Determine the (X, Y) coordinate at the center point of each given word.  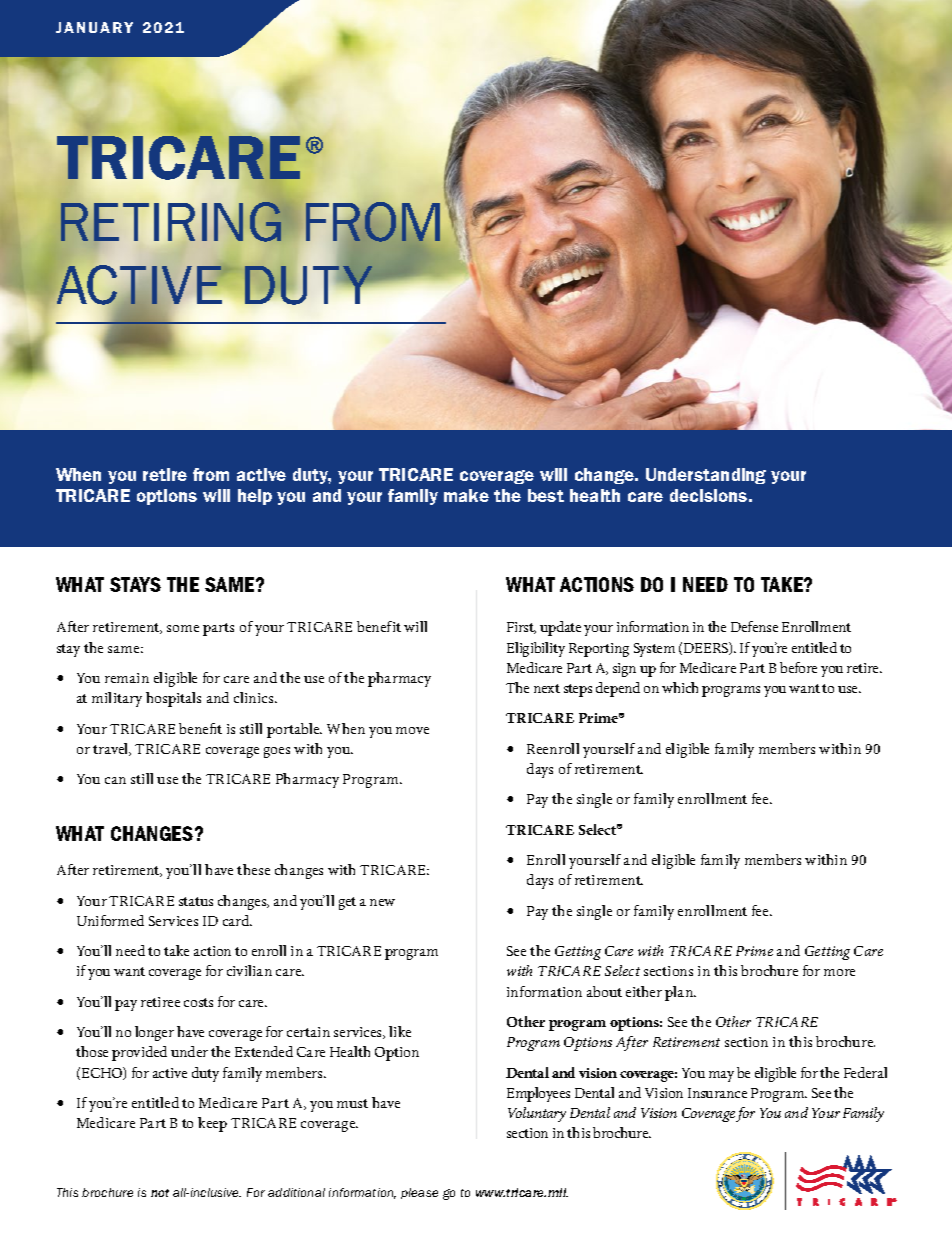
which (680, 687)
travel (112, 749)
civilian (249, 970)
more (839, 972)
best (546, 495)
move (412, 730)
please (419, 1193)
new (382, 902)
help (255, 497)
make (466, 495)
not (160, 1193)
